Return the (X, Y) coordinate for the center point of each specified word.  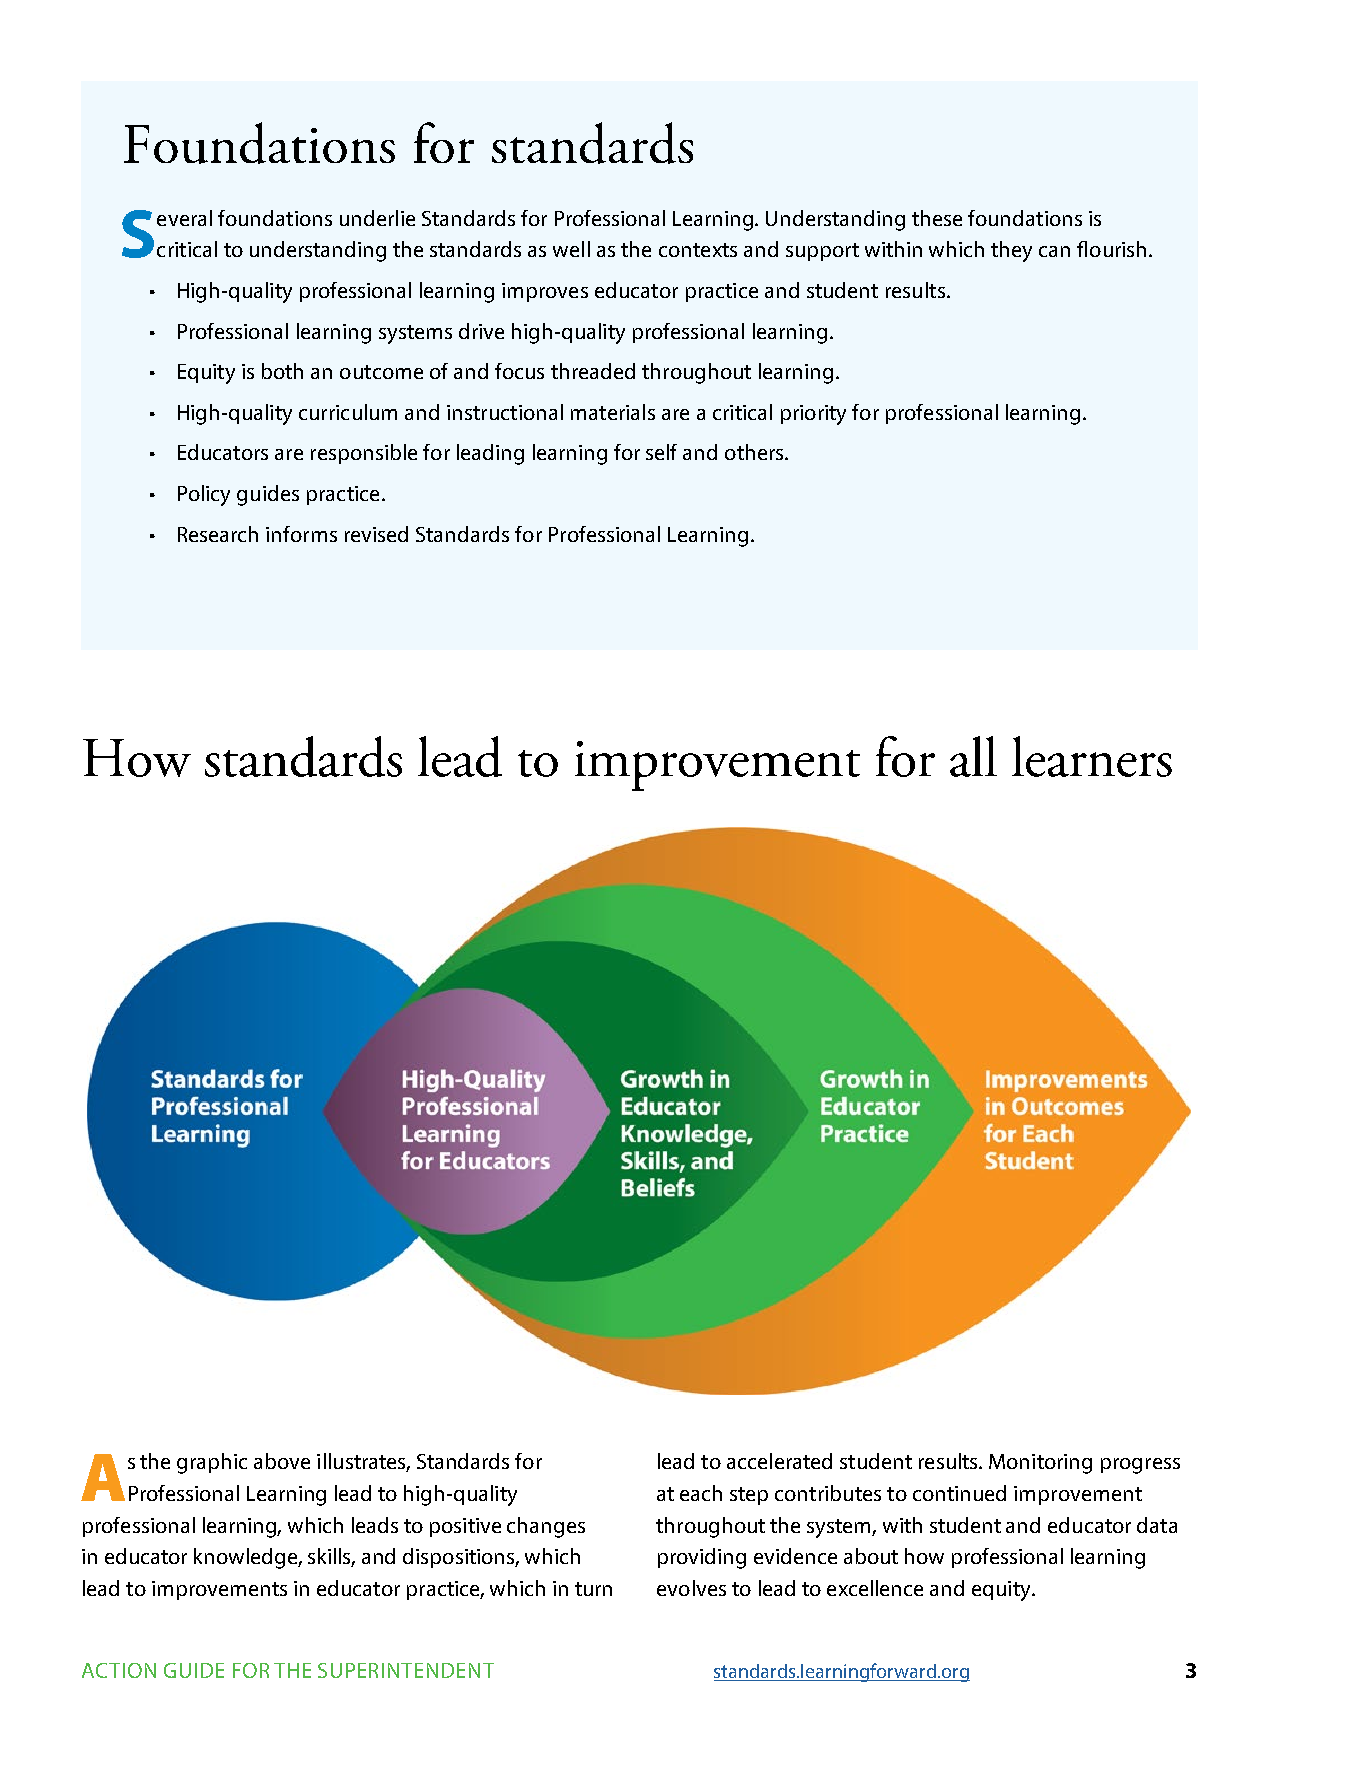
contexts (698, 250)
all (973, 756)
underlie (377, 218)
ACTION (119, 1670)
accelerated (779, 1461)
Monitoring (1040, 1464)
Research (218, 534)
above (282, 1461)
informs (301, 534)
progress (1140, 1466)
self (661, 452)
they (1011, 251)
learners (1092, 756)
